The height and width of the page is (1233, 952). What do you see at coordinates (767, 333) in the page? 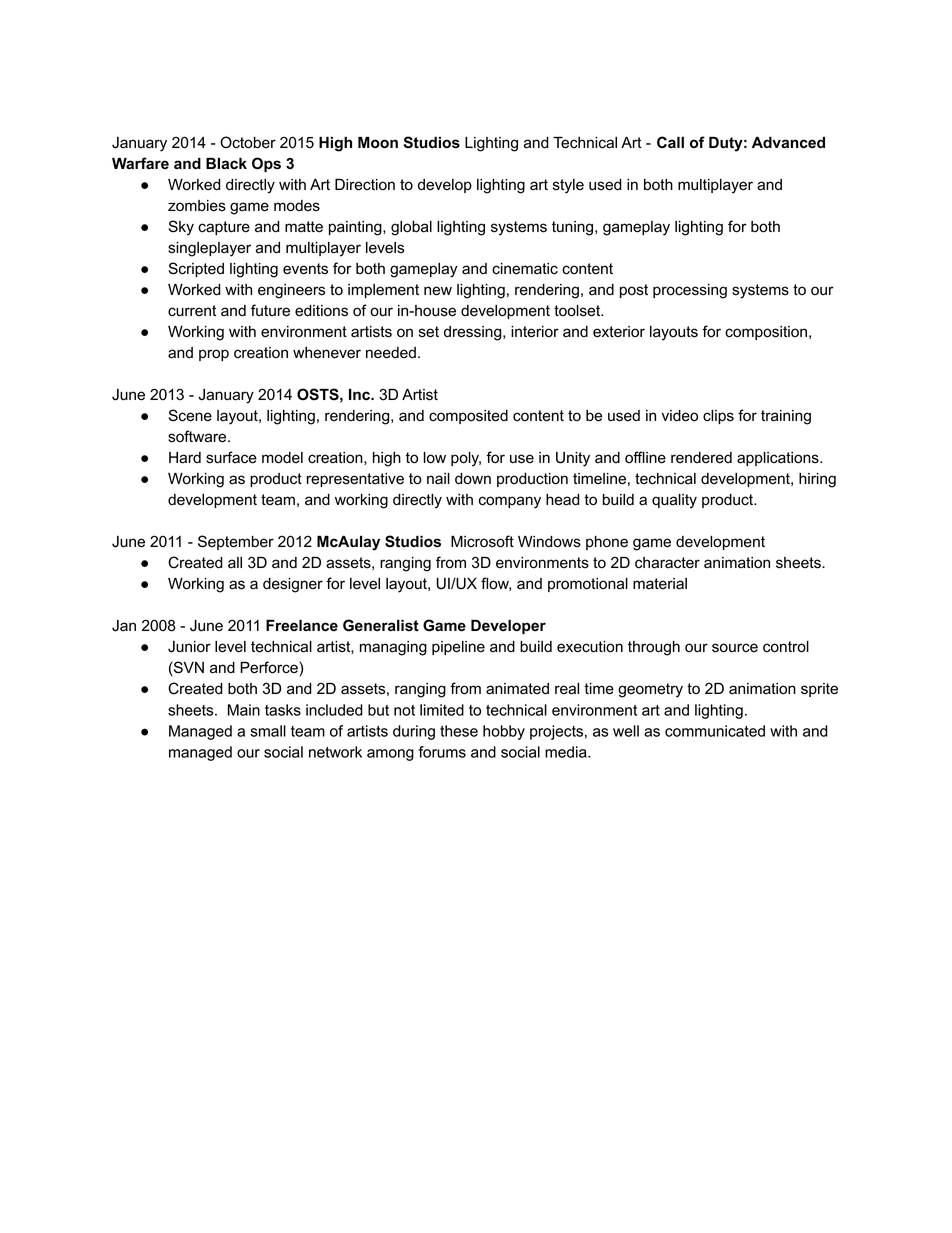
I see `composition` at bounding box center [767, 333].
